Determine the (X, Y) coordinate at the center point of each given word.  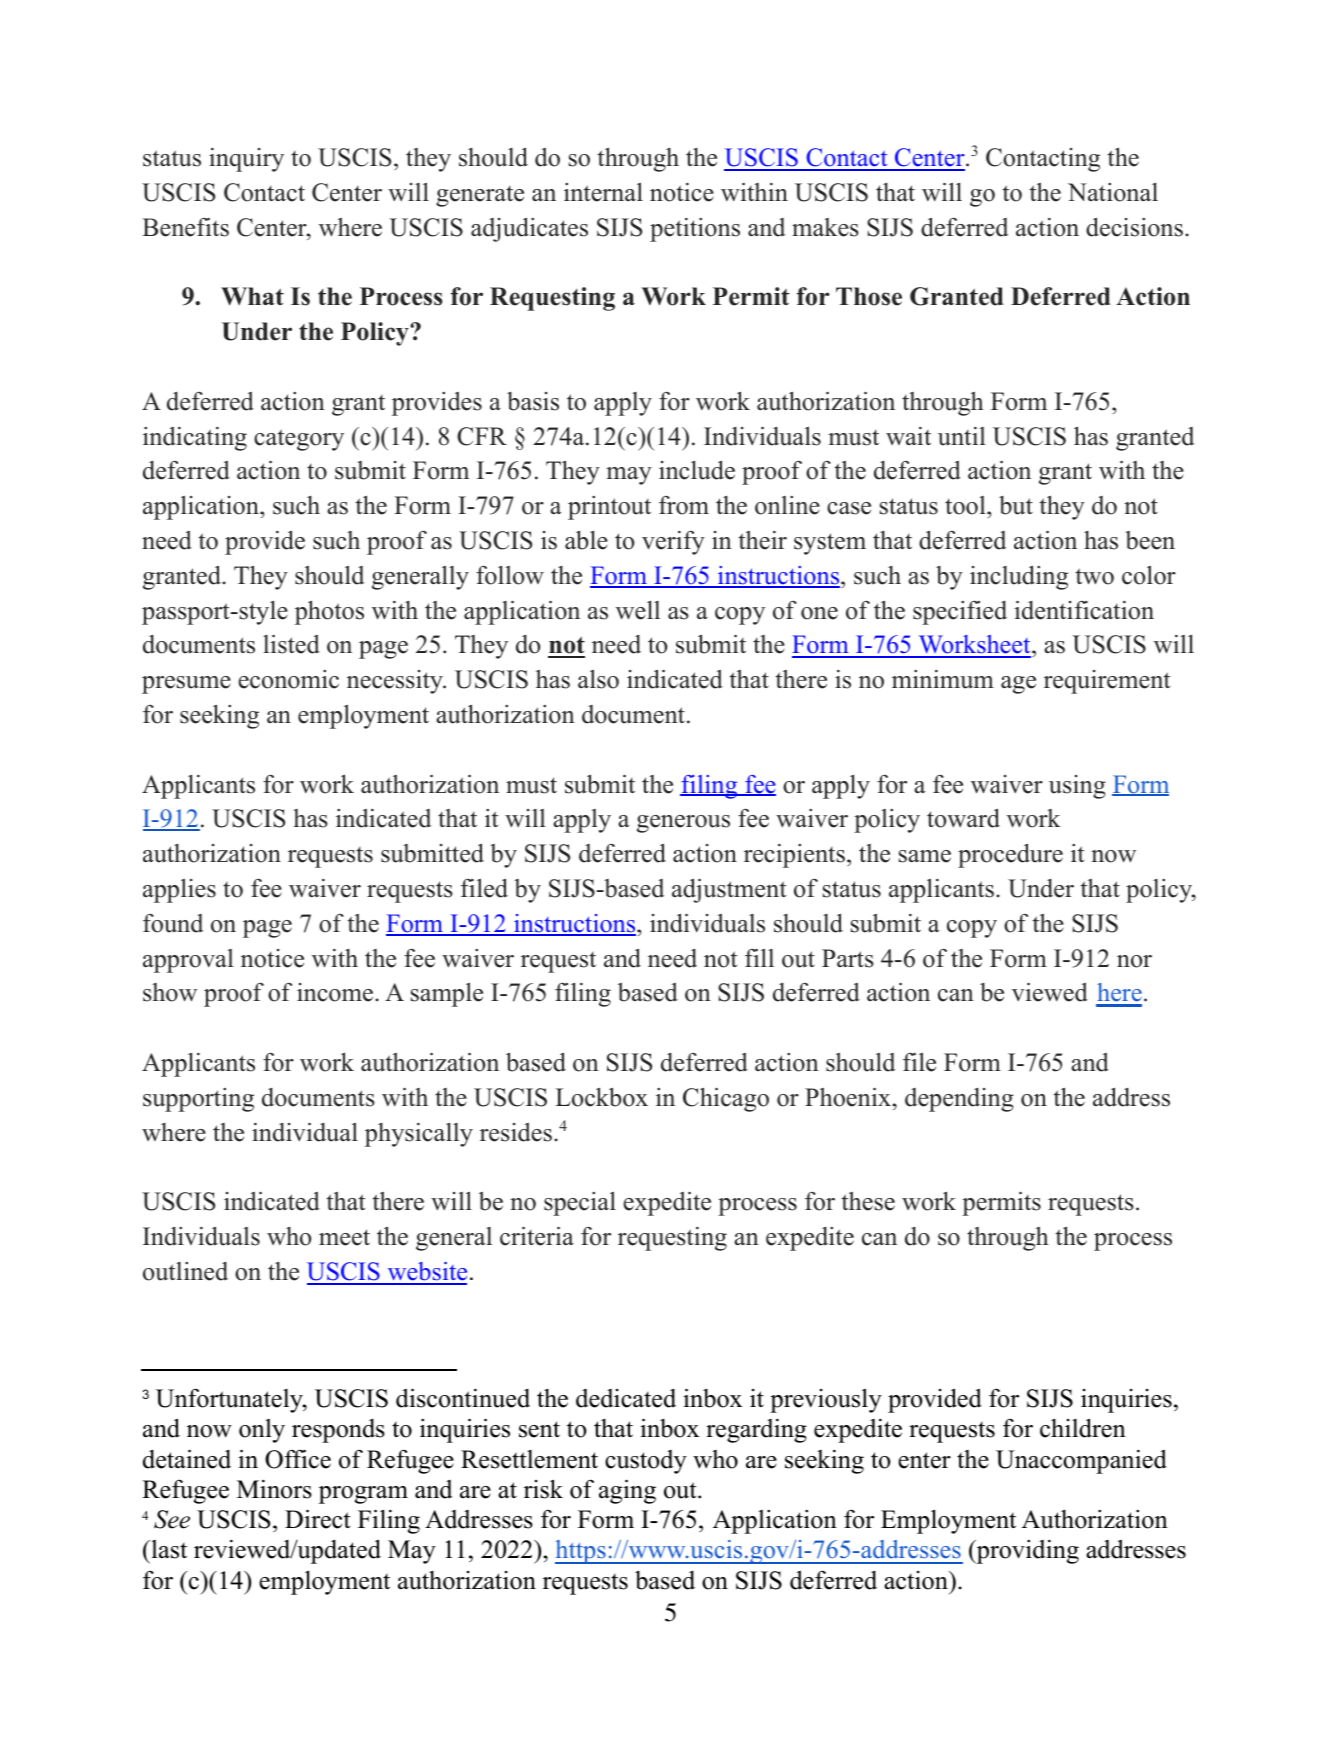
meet (344, 1237)
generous (683, 824)
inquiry (246, 160)
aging (627, 1491)
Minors (274, 1489)
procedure (1010, 855)
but (1016, 505)
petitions (695, 230)
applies (179, 891)
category (299, 440)
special (580, 1204)
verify (673, 543)
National (1113, 192)
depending (959, 1100)
